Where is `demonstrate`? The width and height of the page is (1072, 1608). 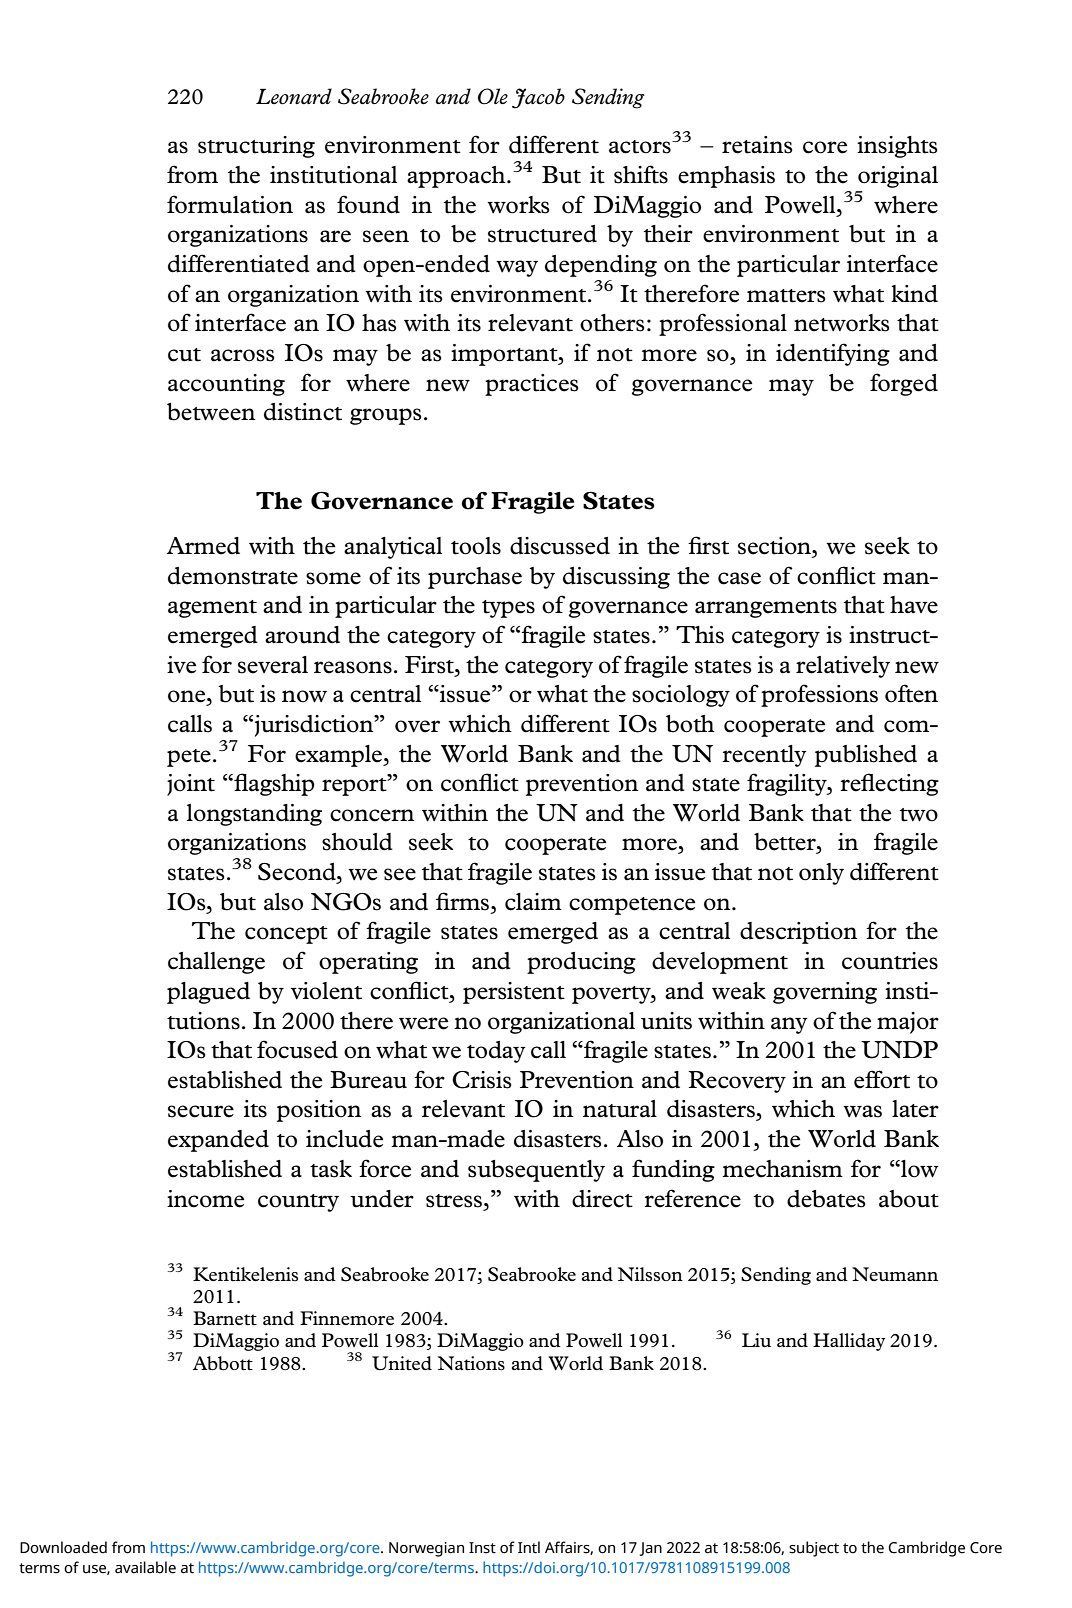 demonstrate is located at coordinates (233, 576).
